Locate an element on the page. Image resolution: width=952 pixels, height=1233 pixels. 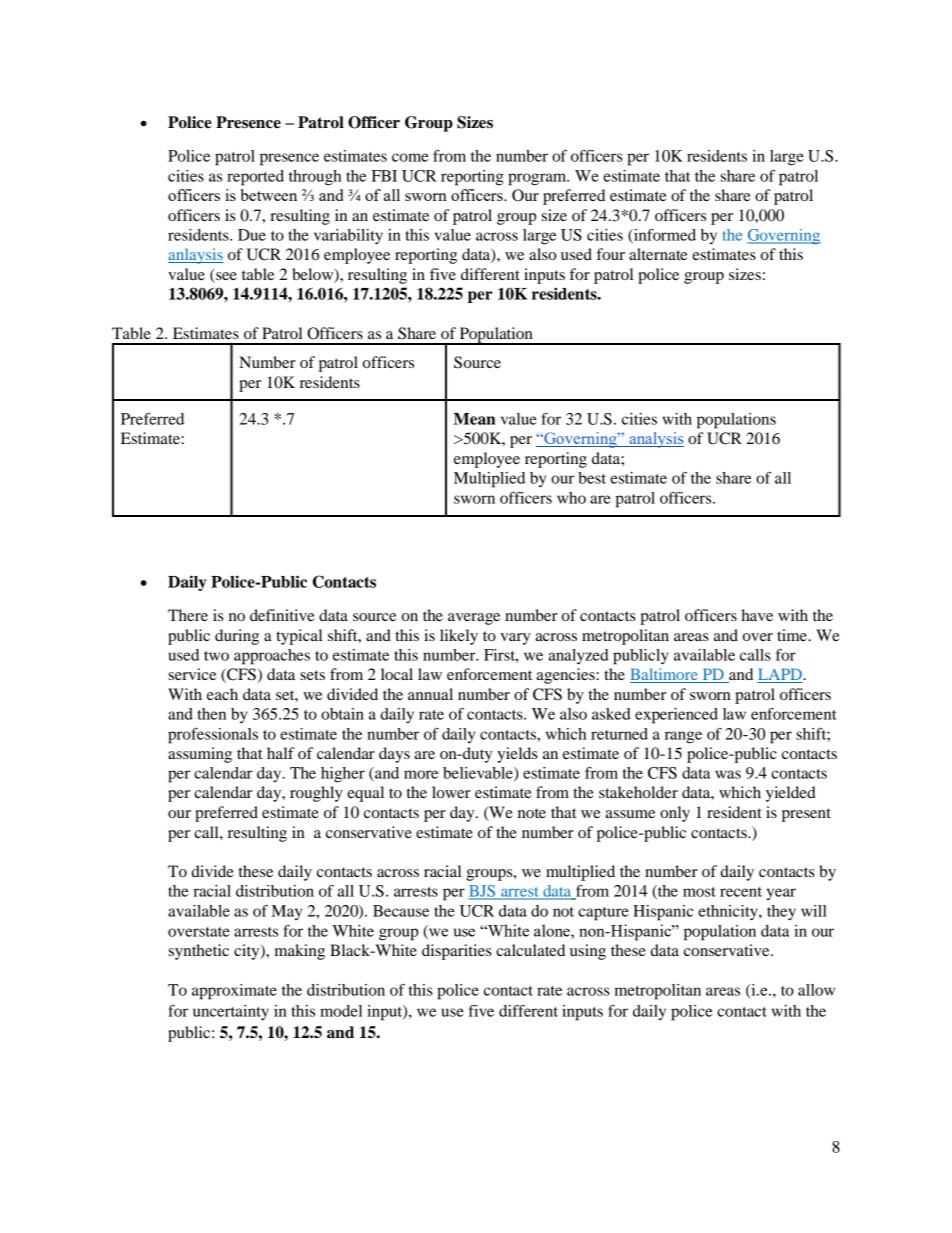
informed is located at coordinates (664, 236).
